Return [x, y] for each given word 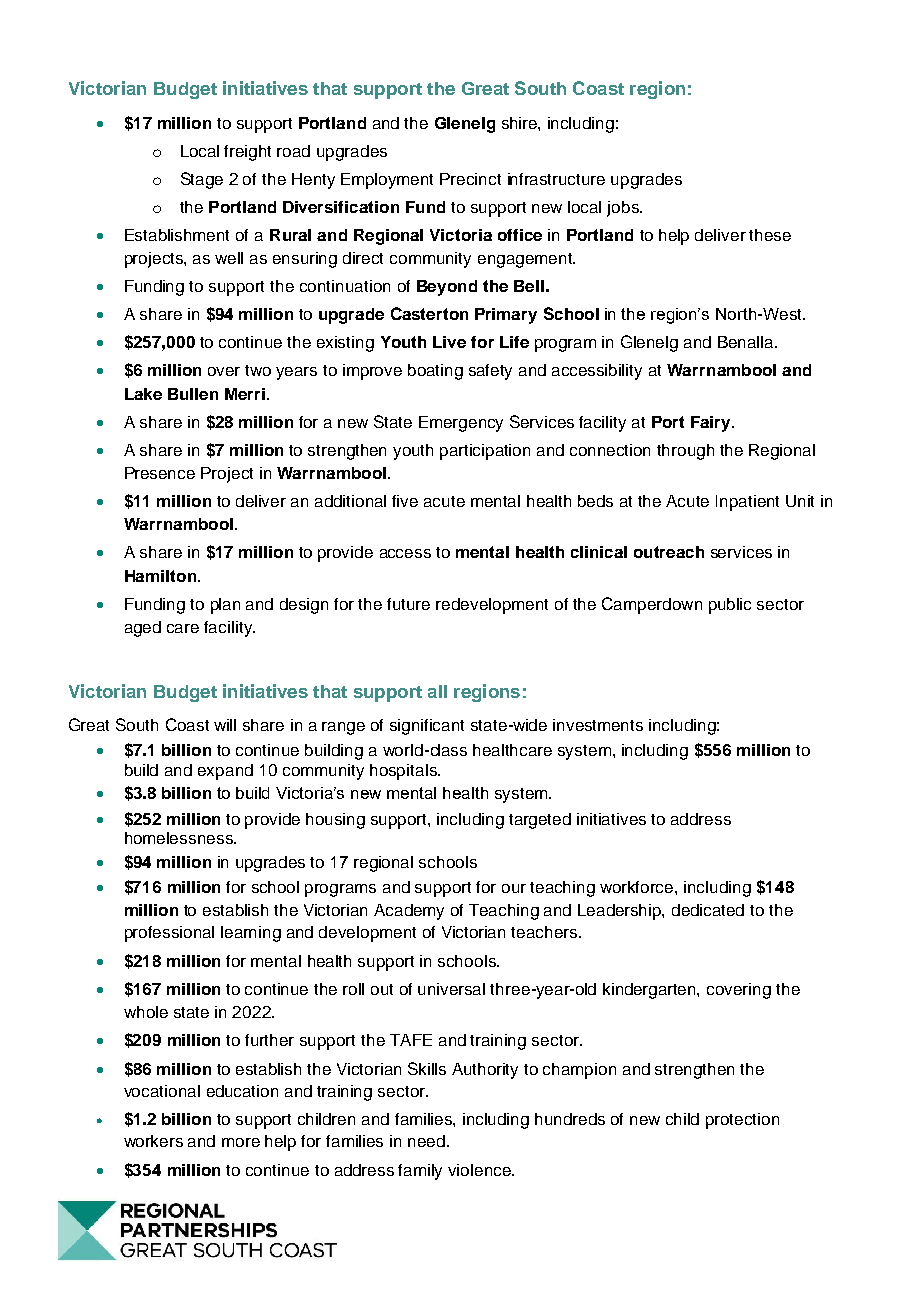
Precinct [470, 179]
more [241, 1142]
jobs [624, 209]
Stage [202, 180]
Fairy [712, 424]
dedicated [708, 910]
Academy [409, 912]
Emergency [461, 424]
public [730, 606]
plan [225, 606]
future [408, 604]
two [258, 370]
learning [251, 934]
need [426, 1141]
